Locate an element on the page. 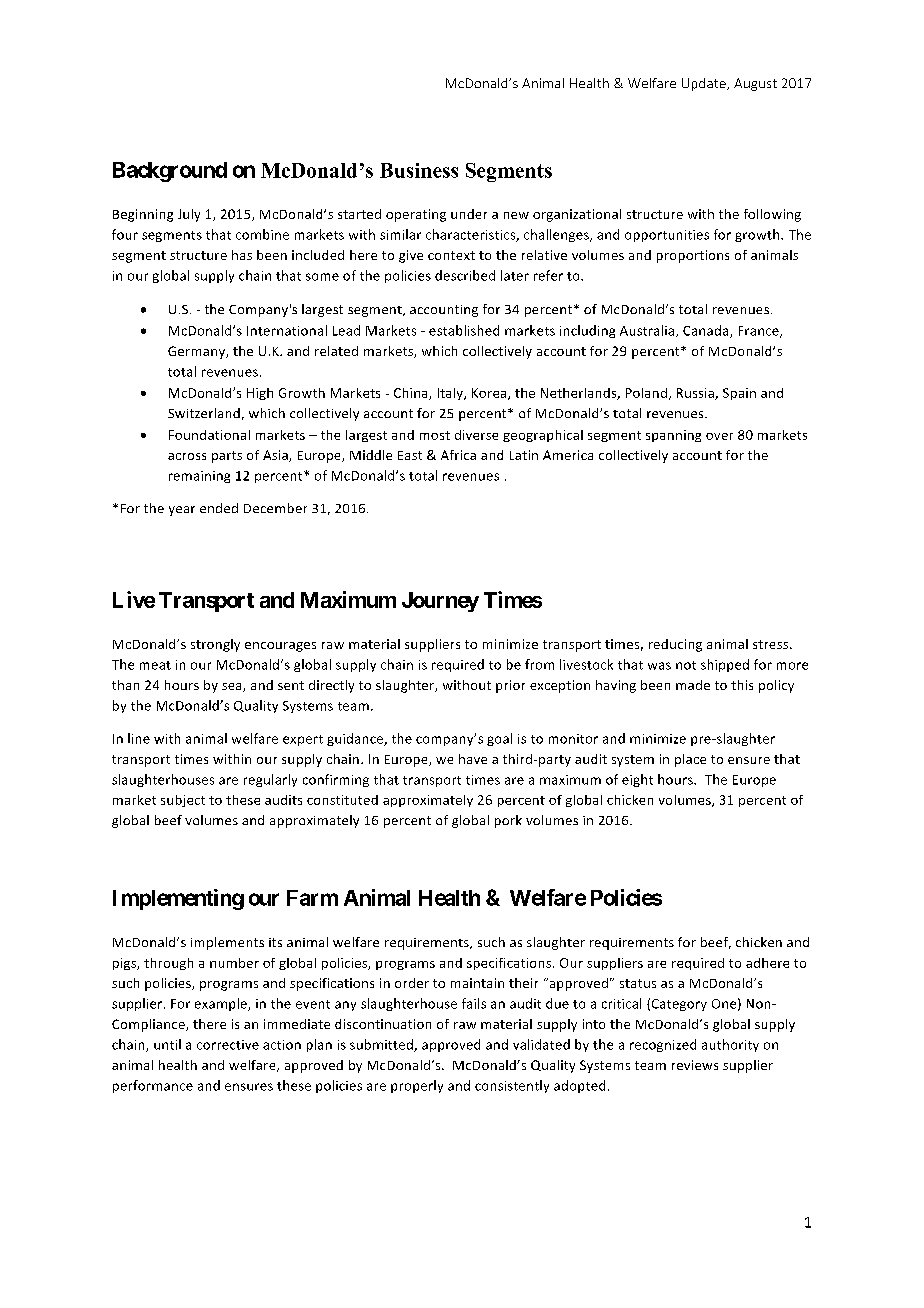 The width and height of the image is (924, 1308). diverse is located at coordinates (476, 435).
